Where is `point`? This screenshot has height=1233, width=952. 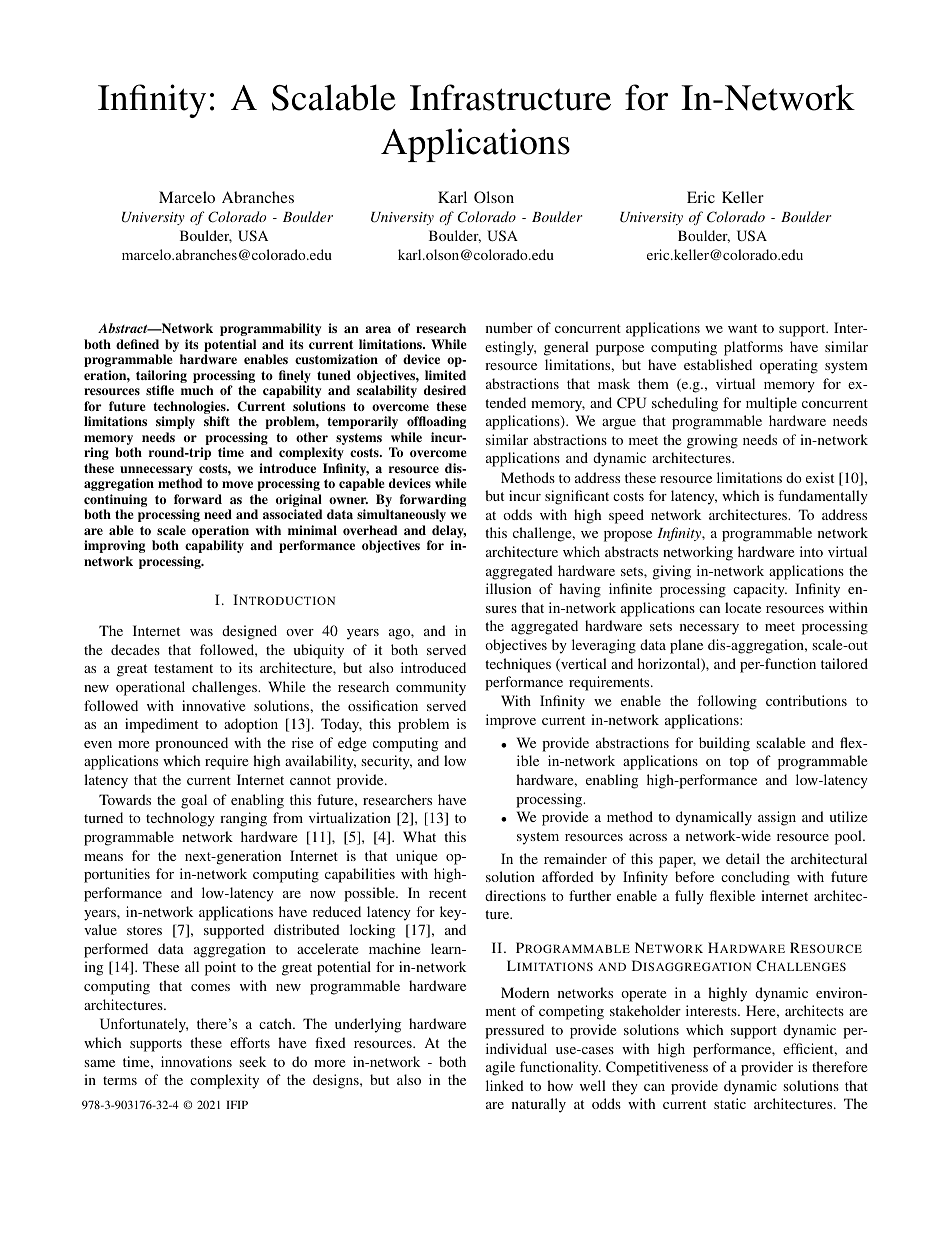 point is located at coordinates (220, 968).
